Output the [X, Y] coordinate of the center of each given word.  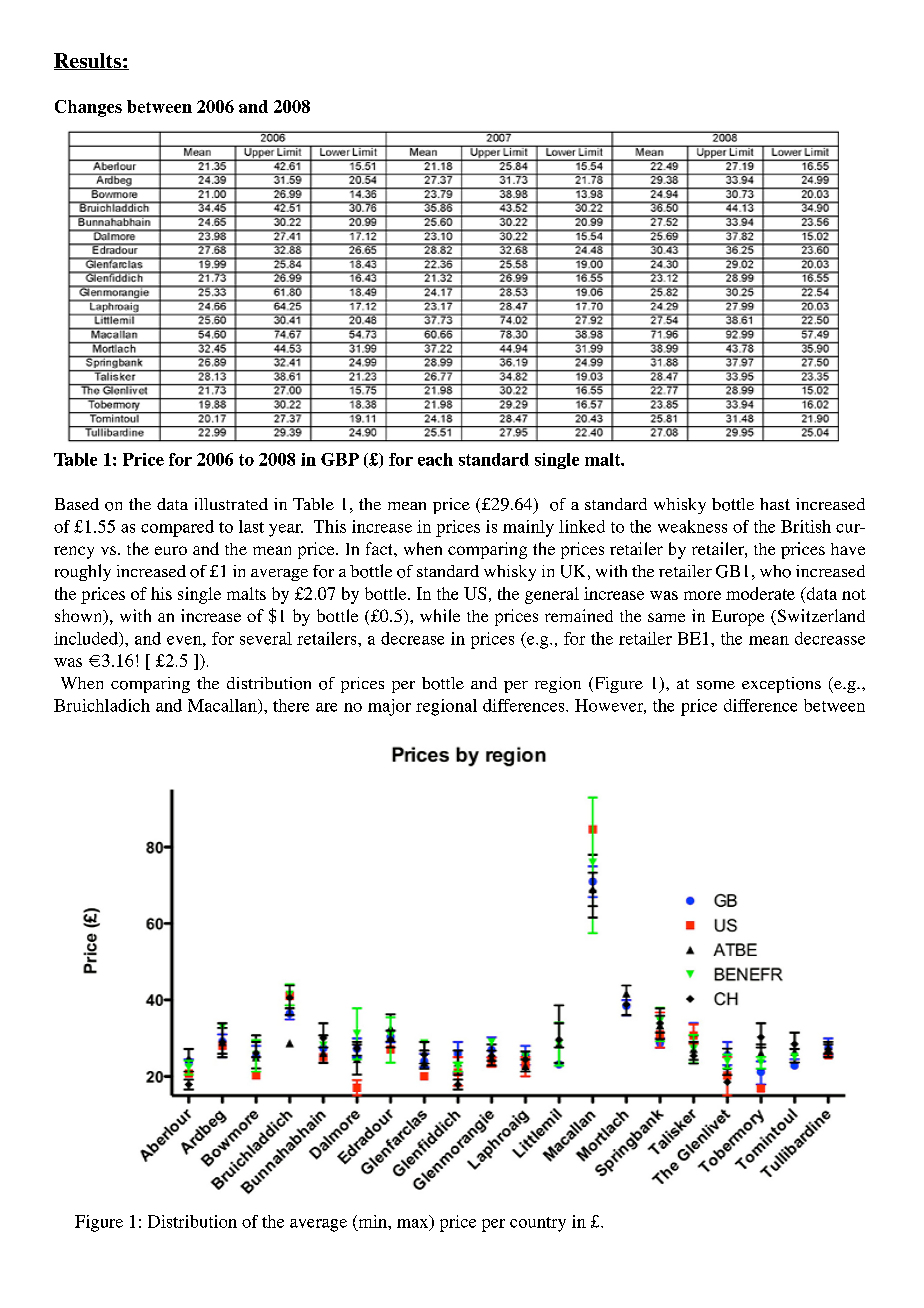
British [806, 526]
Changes [88, 108]
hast [775, 504]
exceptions [781, 685]
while [440, 615]
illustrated [231, 504]
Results [88, 61]
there [291, 705]
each [435, 459]
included [87, 639]
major [389, 707]
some [716, 685]
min [372, 1221]
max [414, 1223]
